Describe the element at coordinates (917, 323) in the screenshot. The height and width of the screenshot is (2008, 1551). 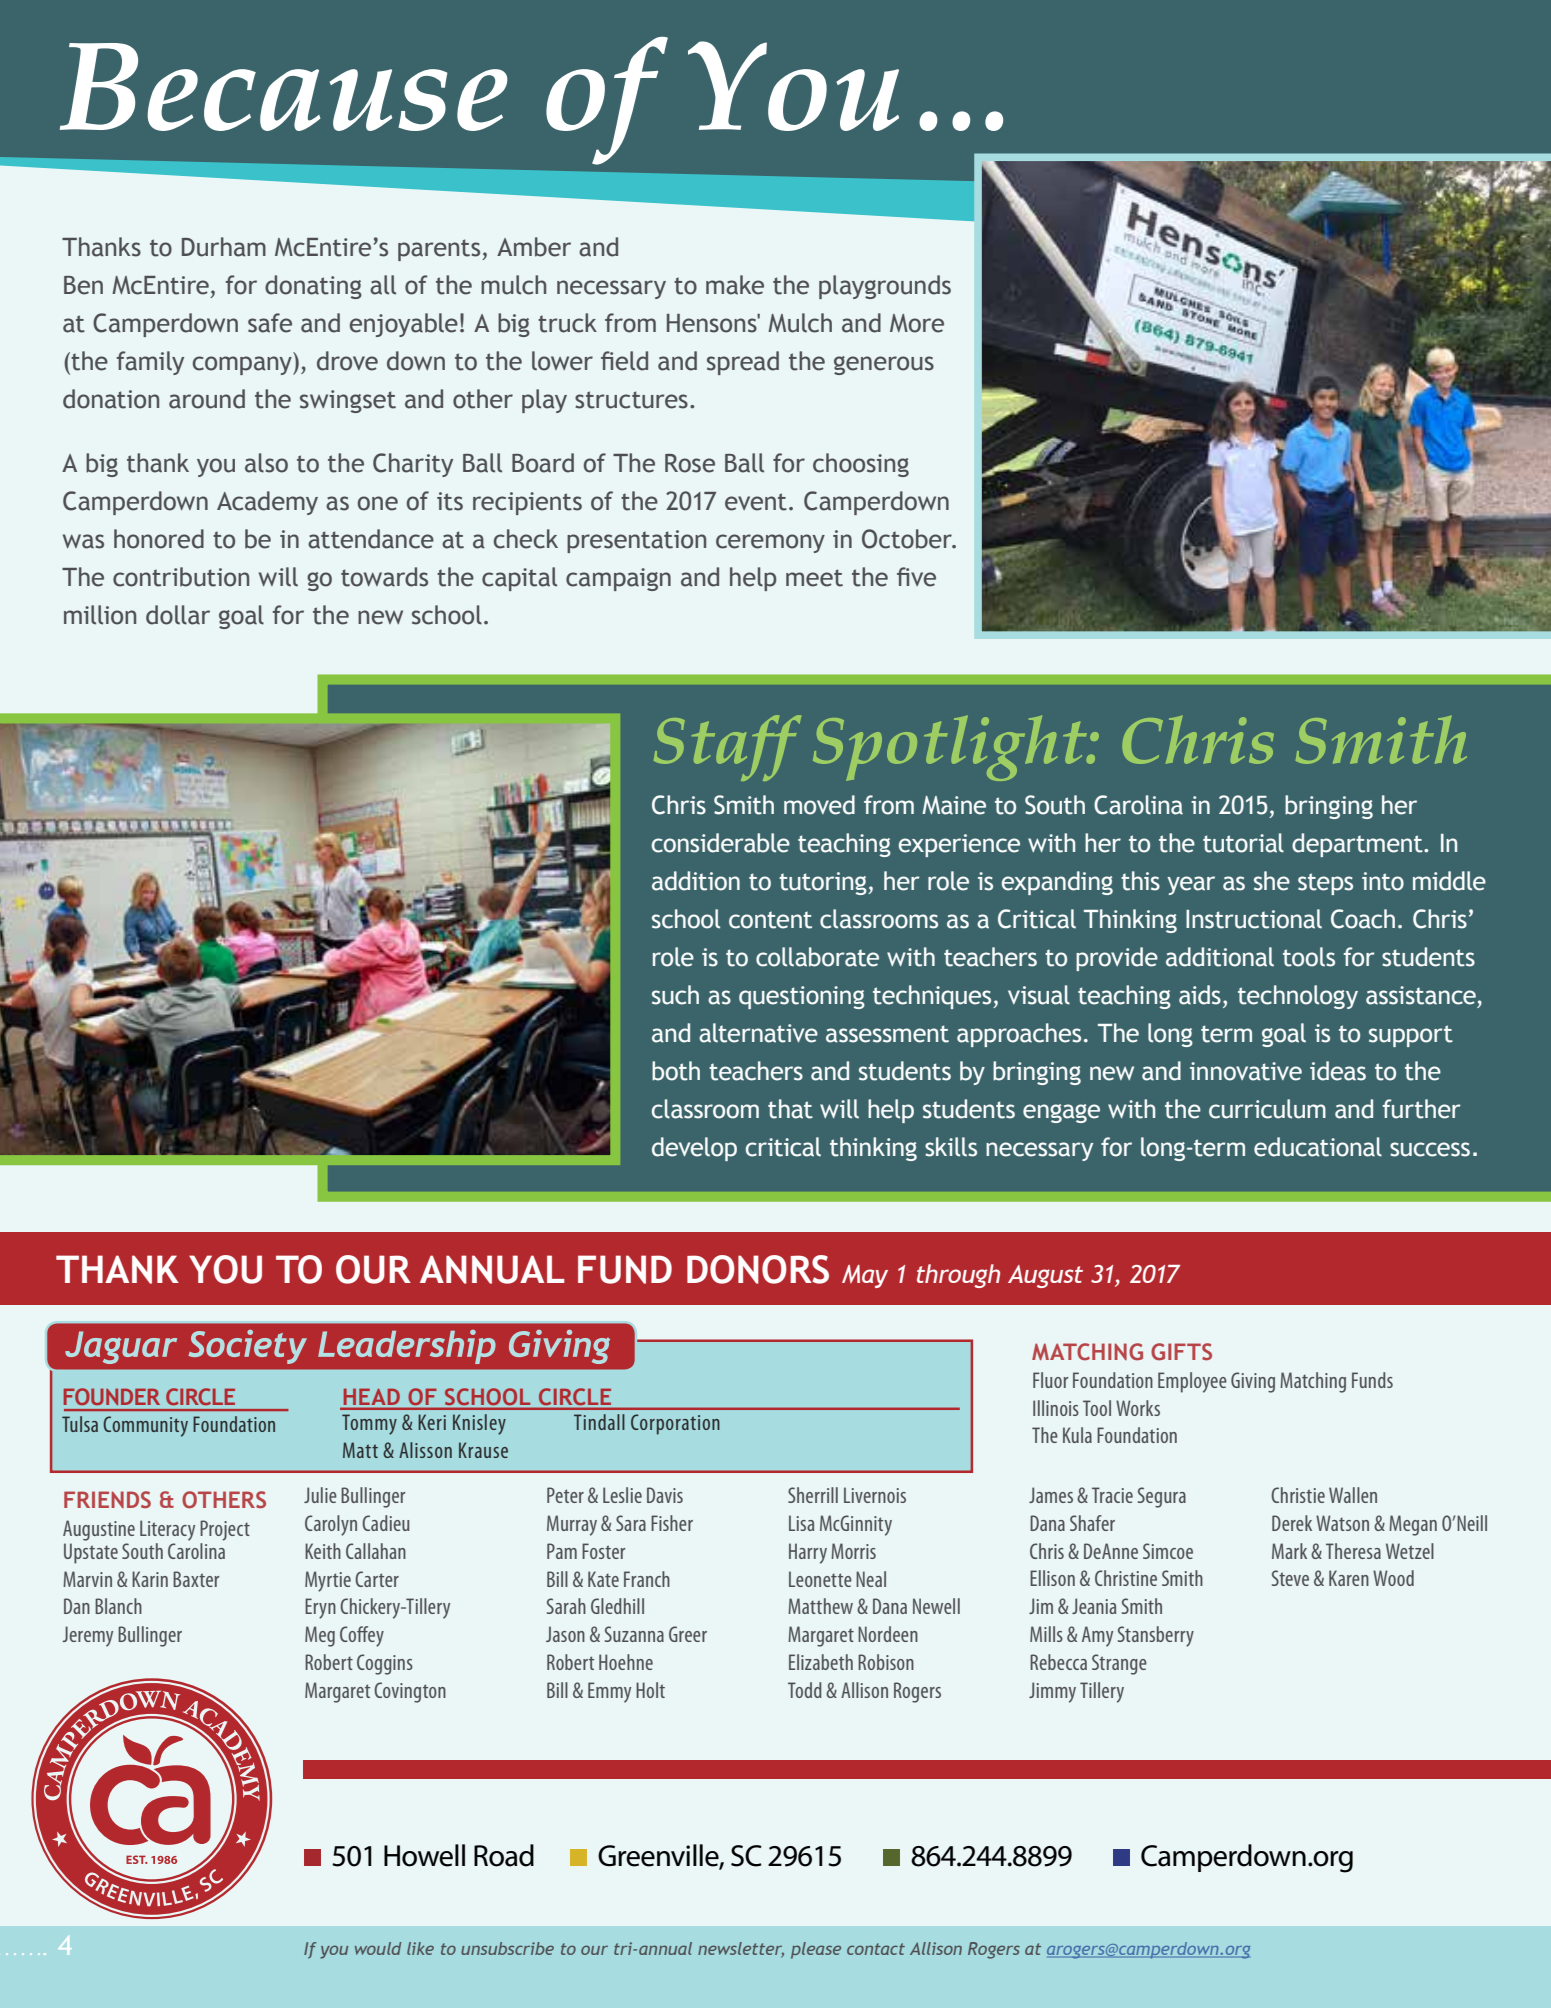
I see `More` at that location.
